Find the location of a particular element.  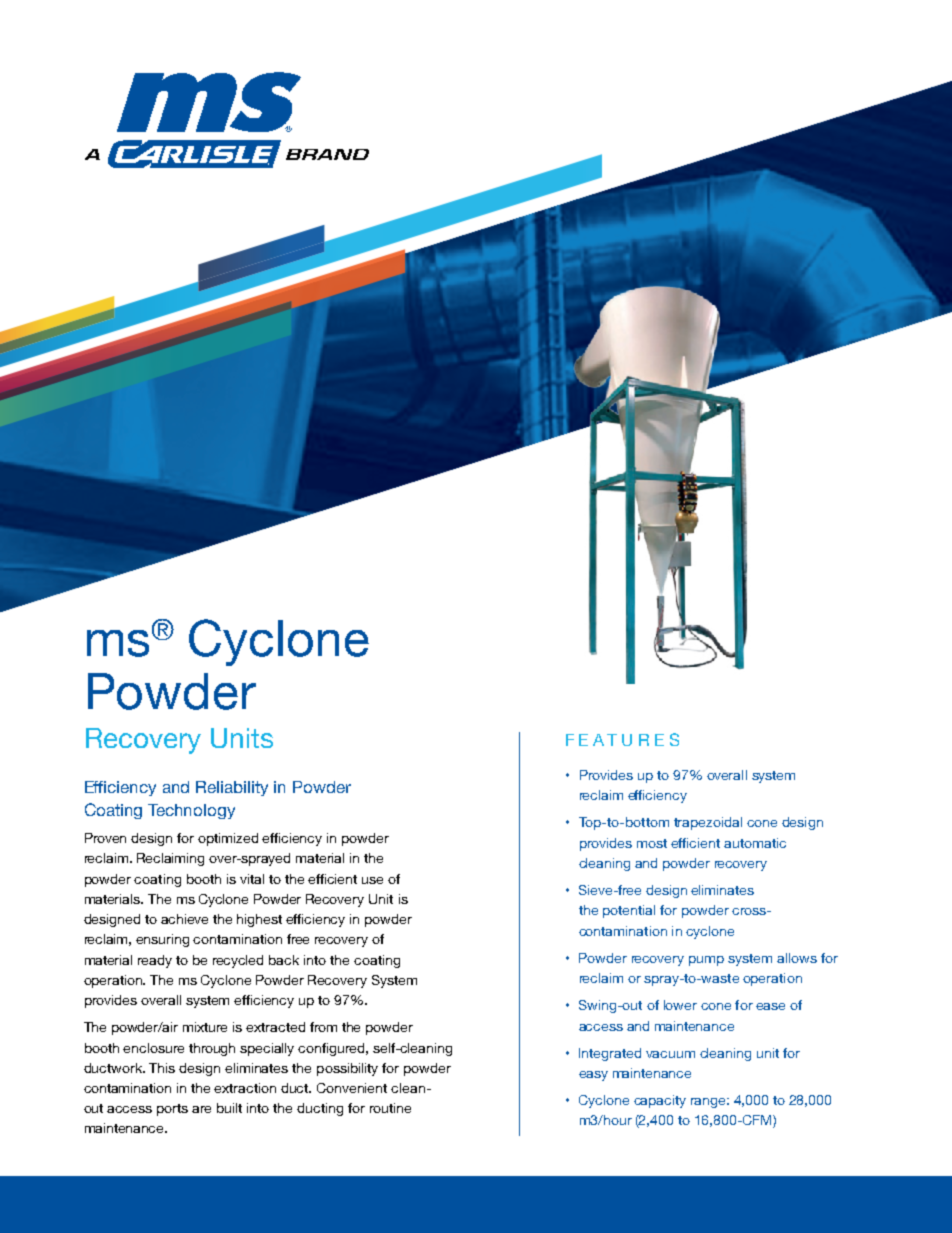

back is located at coordinates (284, 960).
